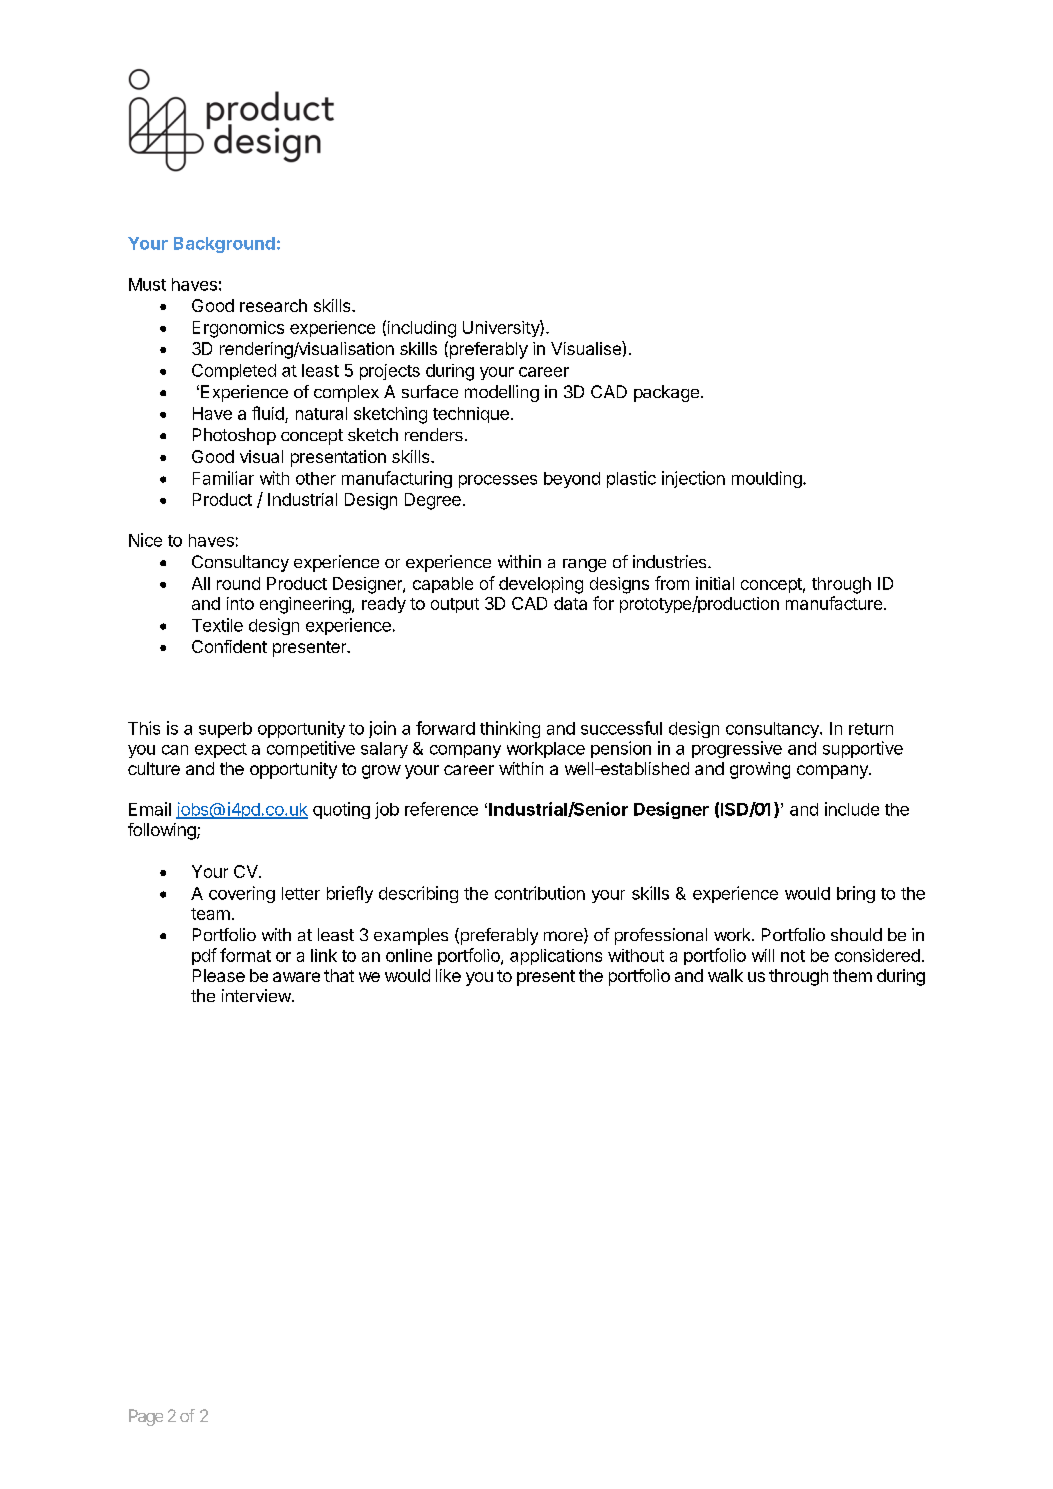  I want to click on Page, so click(146, 1417).
